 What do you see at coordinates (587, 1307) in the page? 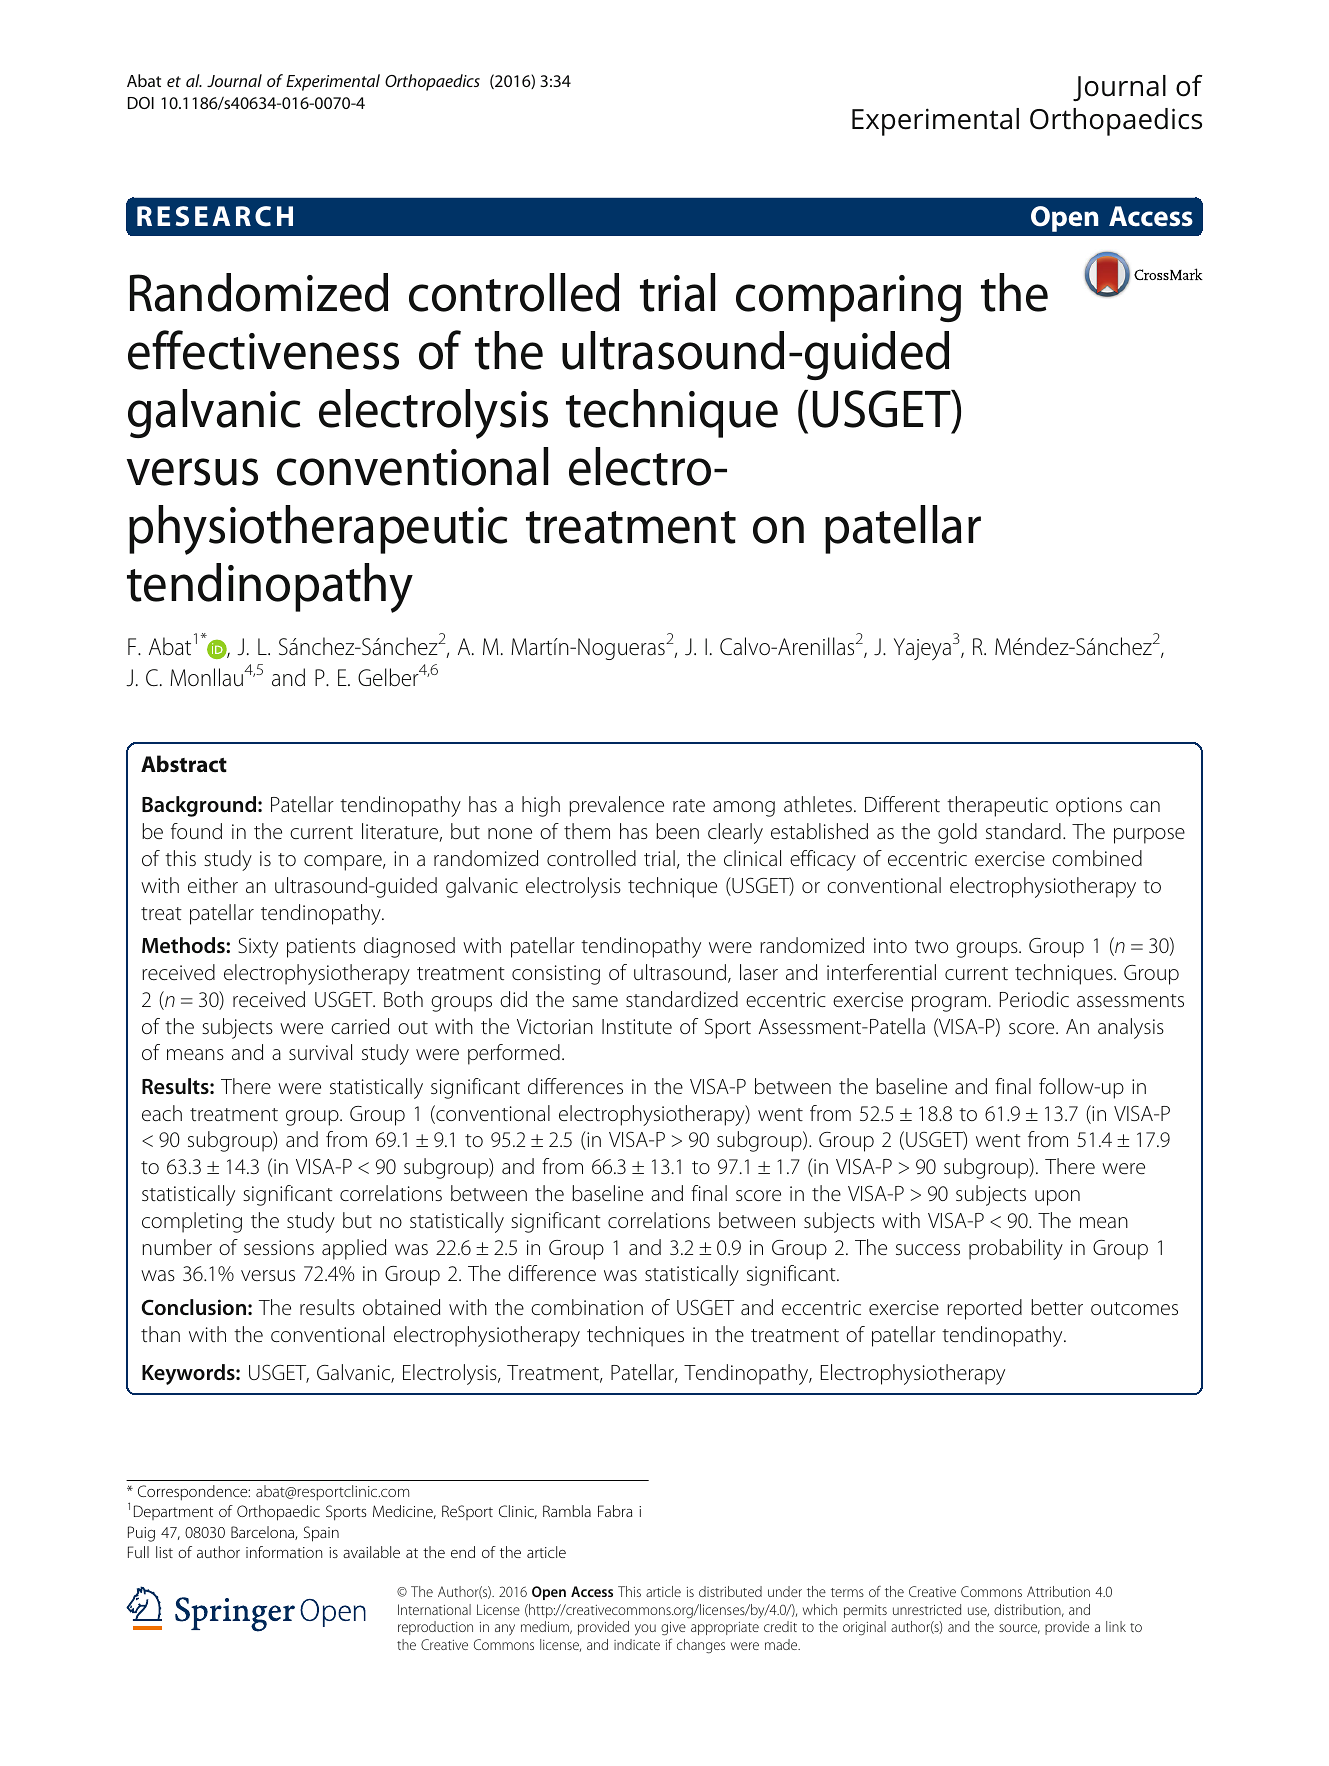
I see `combination` at bounding box center [587, 1307].
